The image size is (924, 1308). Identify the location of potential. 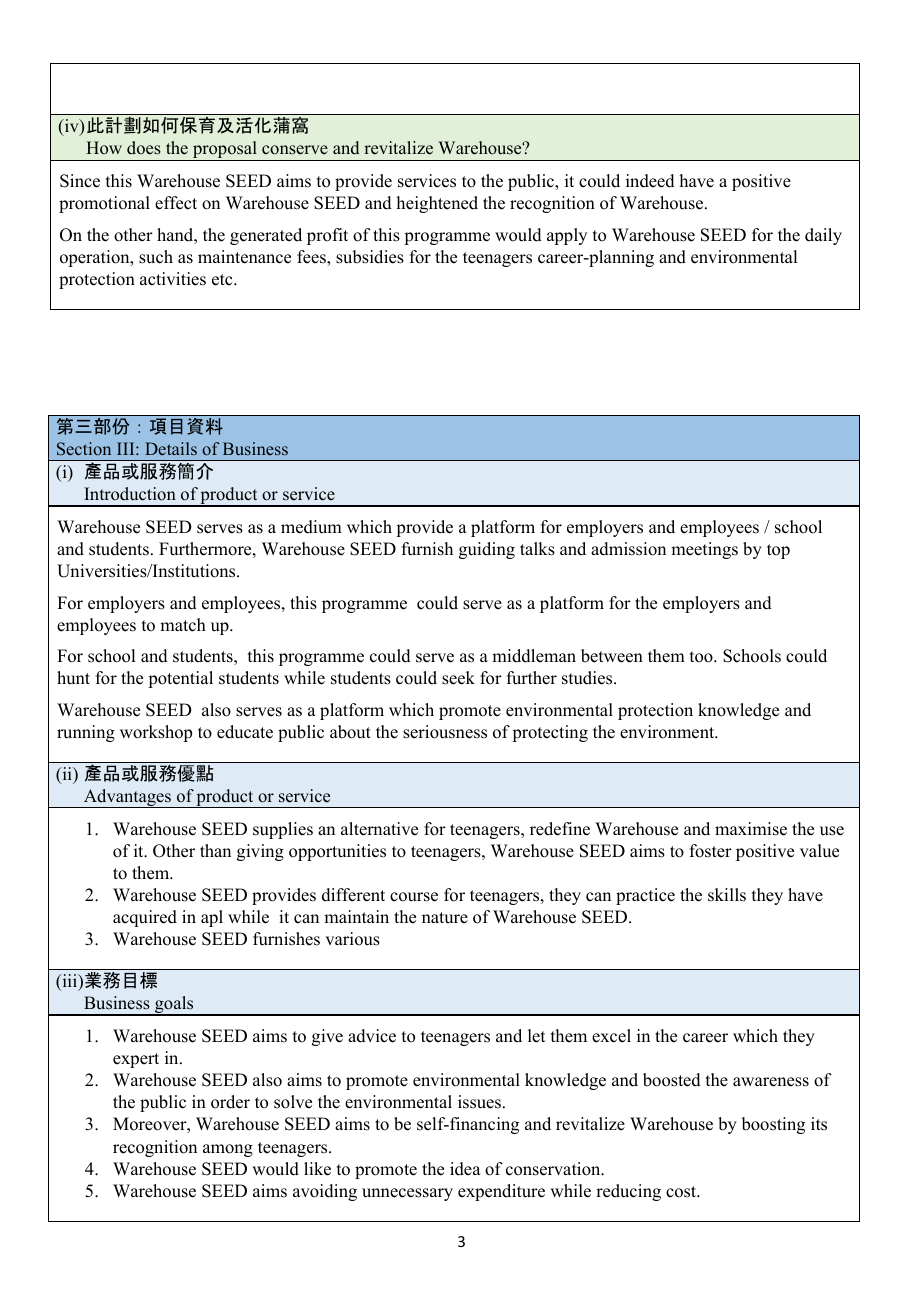
(180, 679).
